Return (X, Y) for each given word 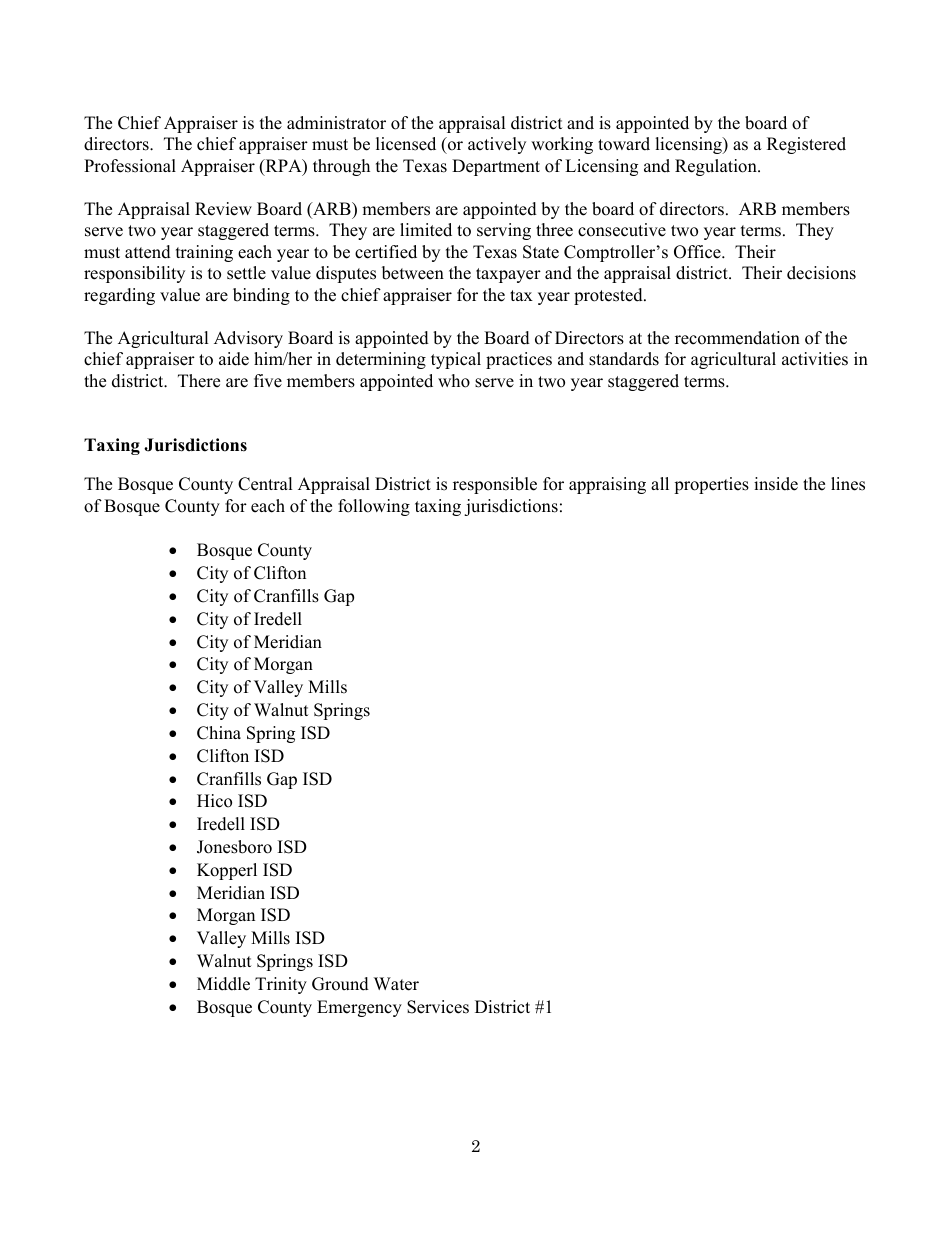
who (454, 381)
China (219, 733)
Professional (130, 166)
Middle (223, 984)
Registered (806, 145)
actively (497, 145)
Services (438, 1007)
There (199, 381)
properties (711, 485)
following (374, 507)
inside (776, 484)
